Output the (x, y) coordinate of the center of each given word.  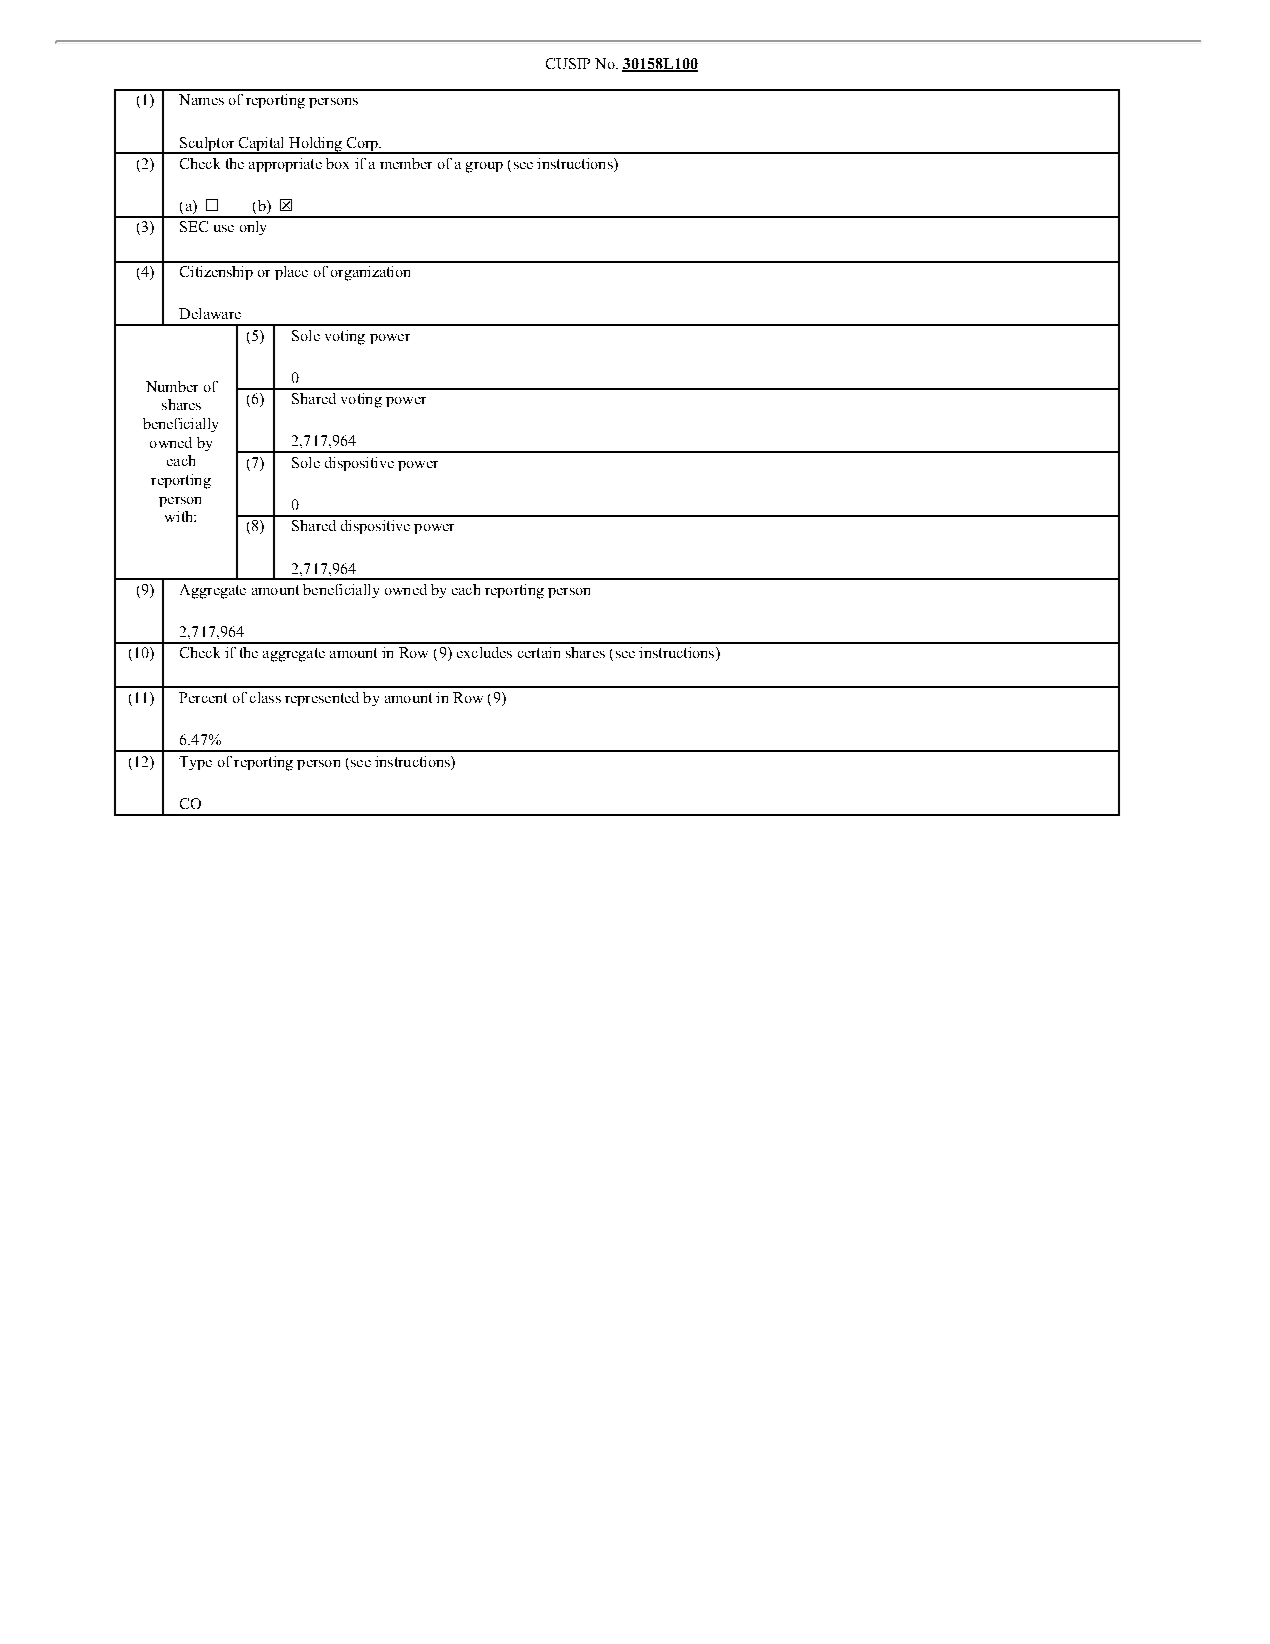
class (265, 697)
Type (195, 763)
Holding (315, 145)
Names (201, 99)
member (406, 163)
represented (322, 699)
